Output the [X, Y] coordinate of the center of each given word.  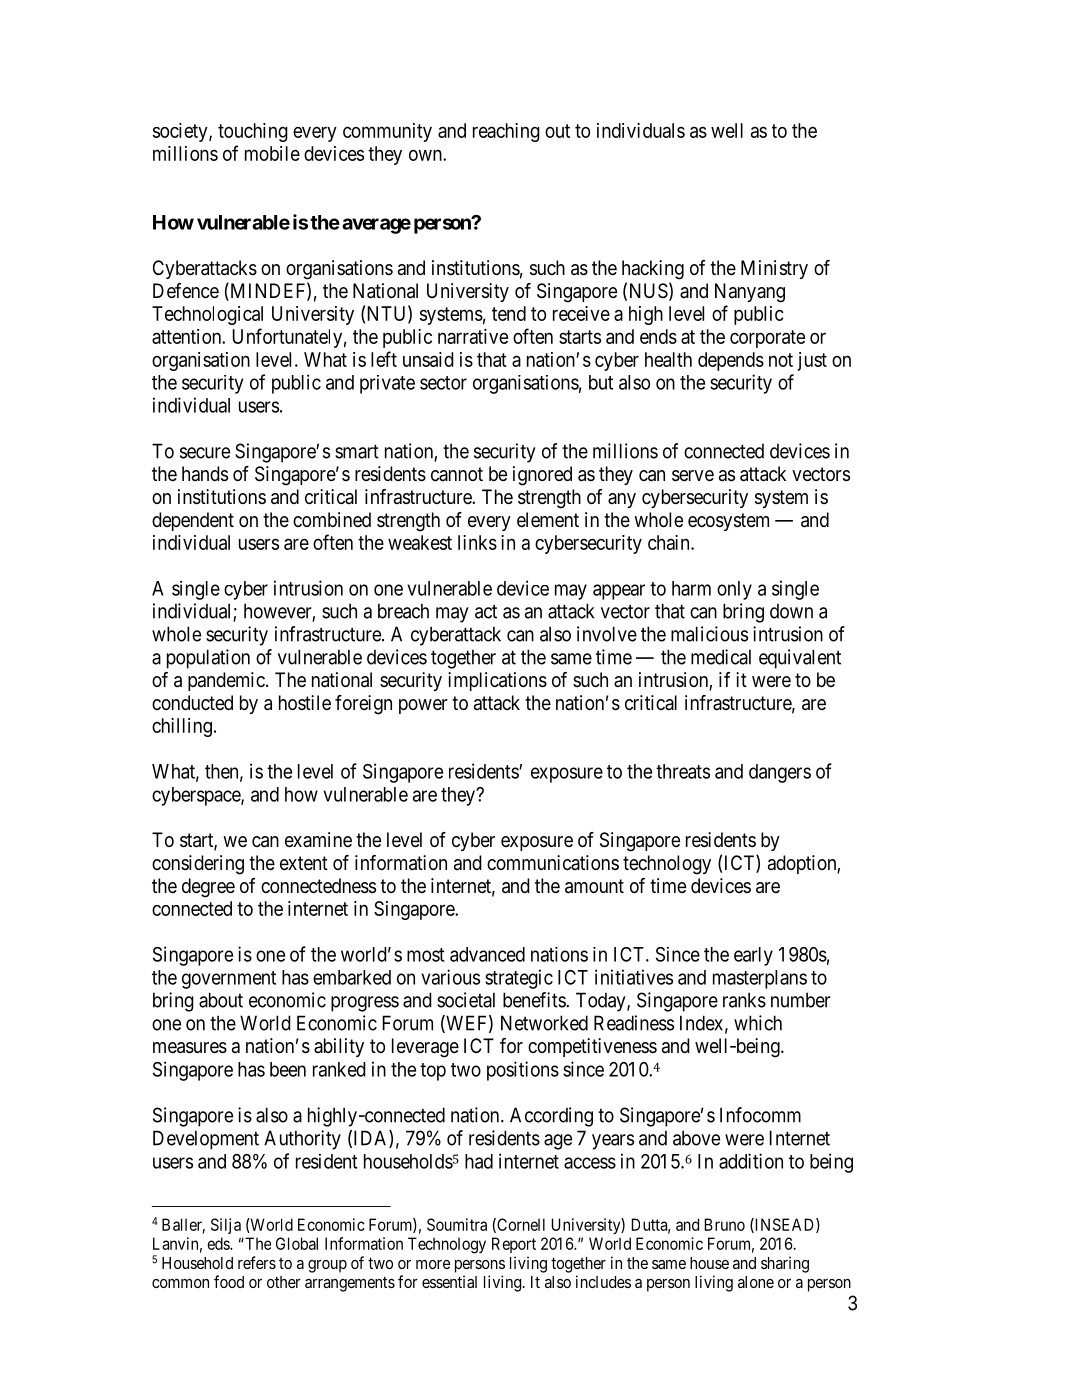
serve [693, 476]
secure [205, 453]
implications [497, 681]
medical [721, 657]
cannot [457, 474]
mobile [272, 153]
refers [257, 1262]
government [229, 980]
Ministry [774, 269]
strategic [519, 979]
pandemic [226, 681]
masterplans [760, 979]
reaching [506, 132]
